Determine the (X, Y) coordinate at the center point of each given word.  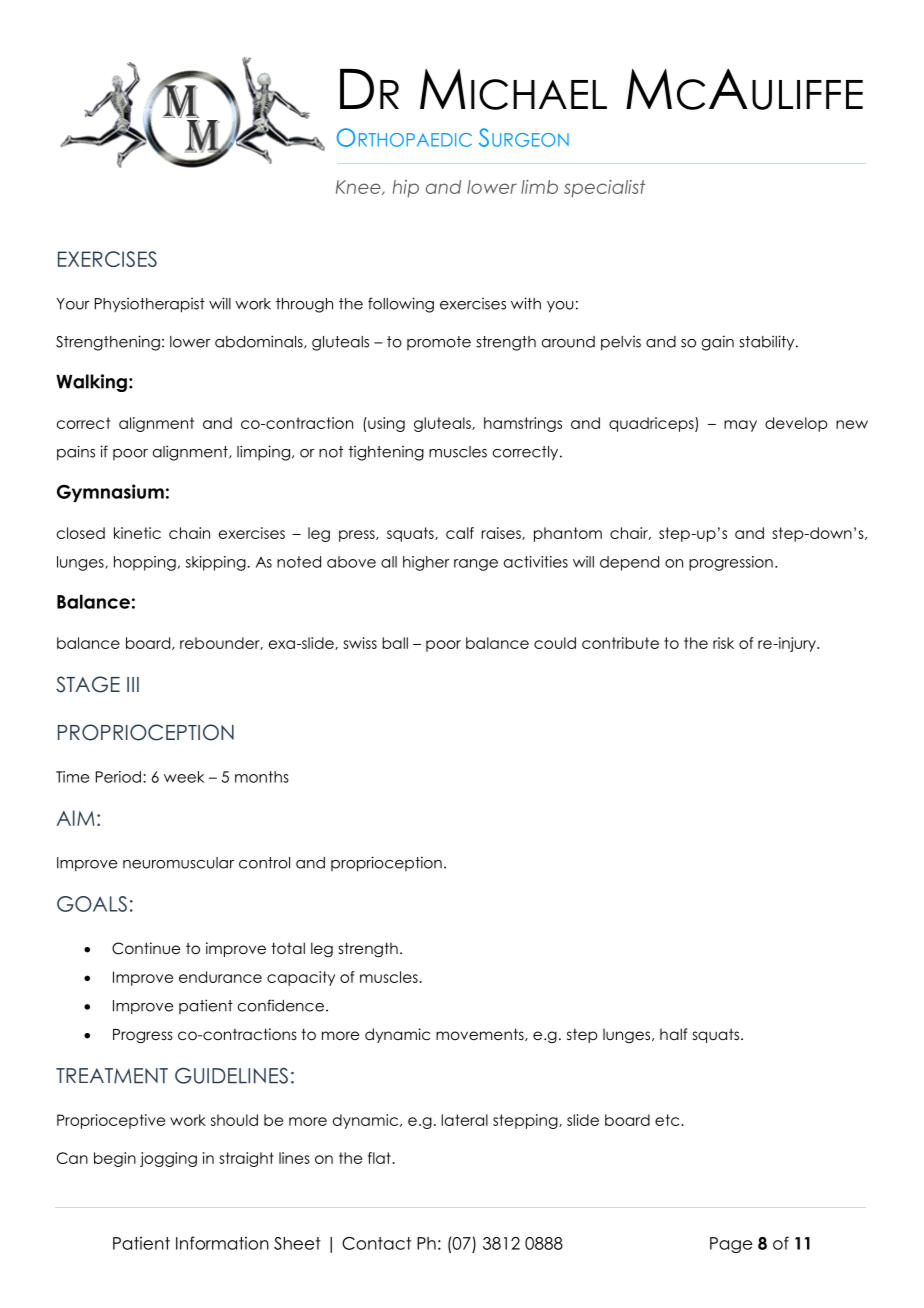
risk (723, 643)
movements (481, 1034)
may (740, 426)
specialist (604, 189)
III (133, 684)
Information (222, 1243)
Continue (146, 948)
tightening (386, 453)
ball (395, 643)
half (673, 1034)
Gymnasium (110, 493)
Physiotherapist (150, 305)
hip (406, 189)
